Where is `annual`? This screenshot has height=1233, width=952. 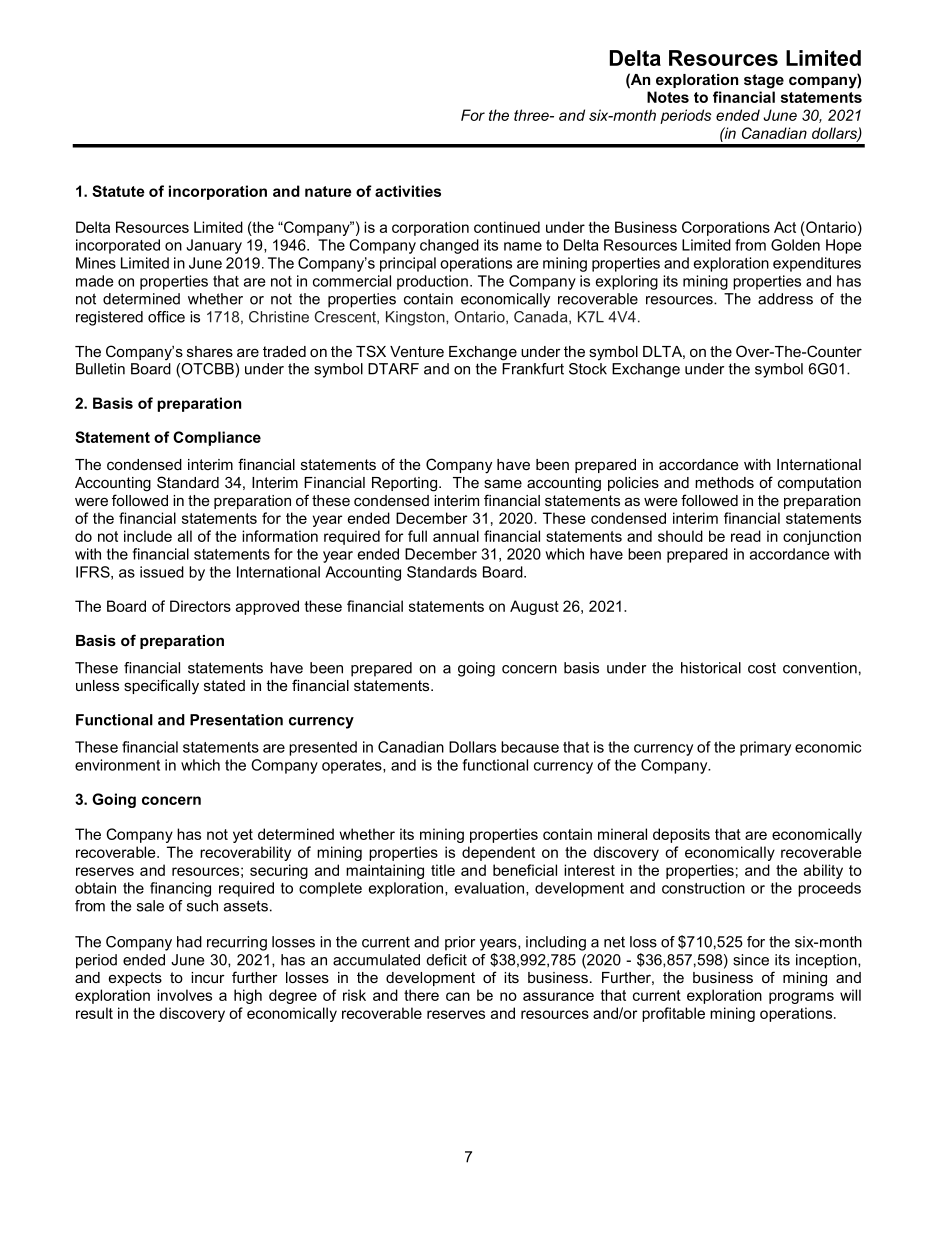 annual is located at coordinates (456, 536).
